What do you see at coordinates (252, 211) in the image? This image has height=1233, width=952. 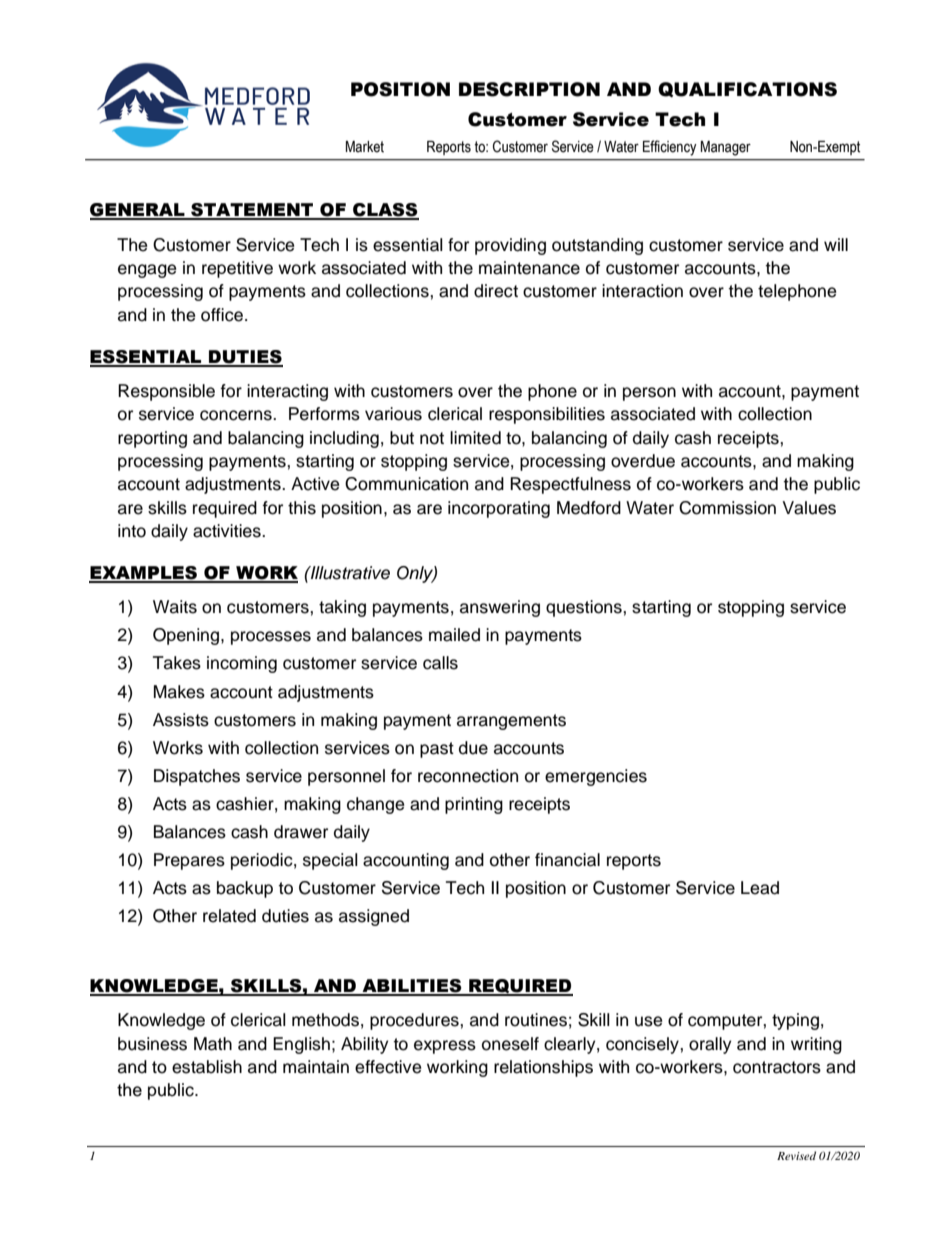 I see `STATEMENT` at bounding box center [252, 211].
